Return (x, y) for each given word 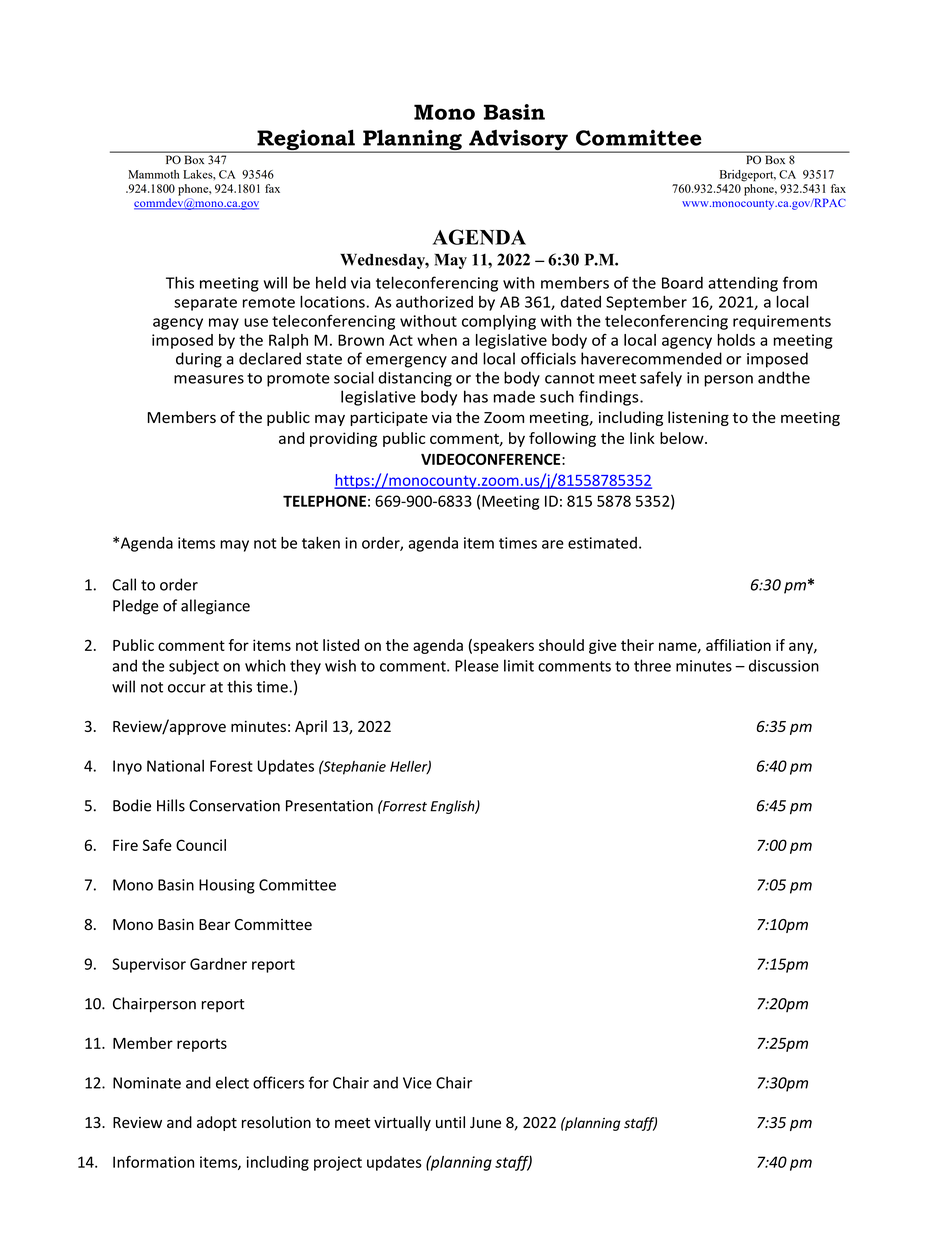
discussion (784, 665)
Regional (306, 141)
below (683, 438)
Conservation (234, 806)
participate (389, 419)
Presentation (329, 806)
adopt (217, 1123)
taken (321, 542)
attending (743, 284)
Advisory (518, 141)
